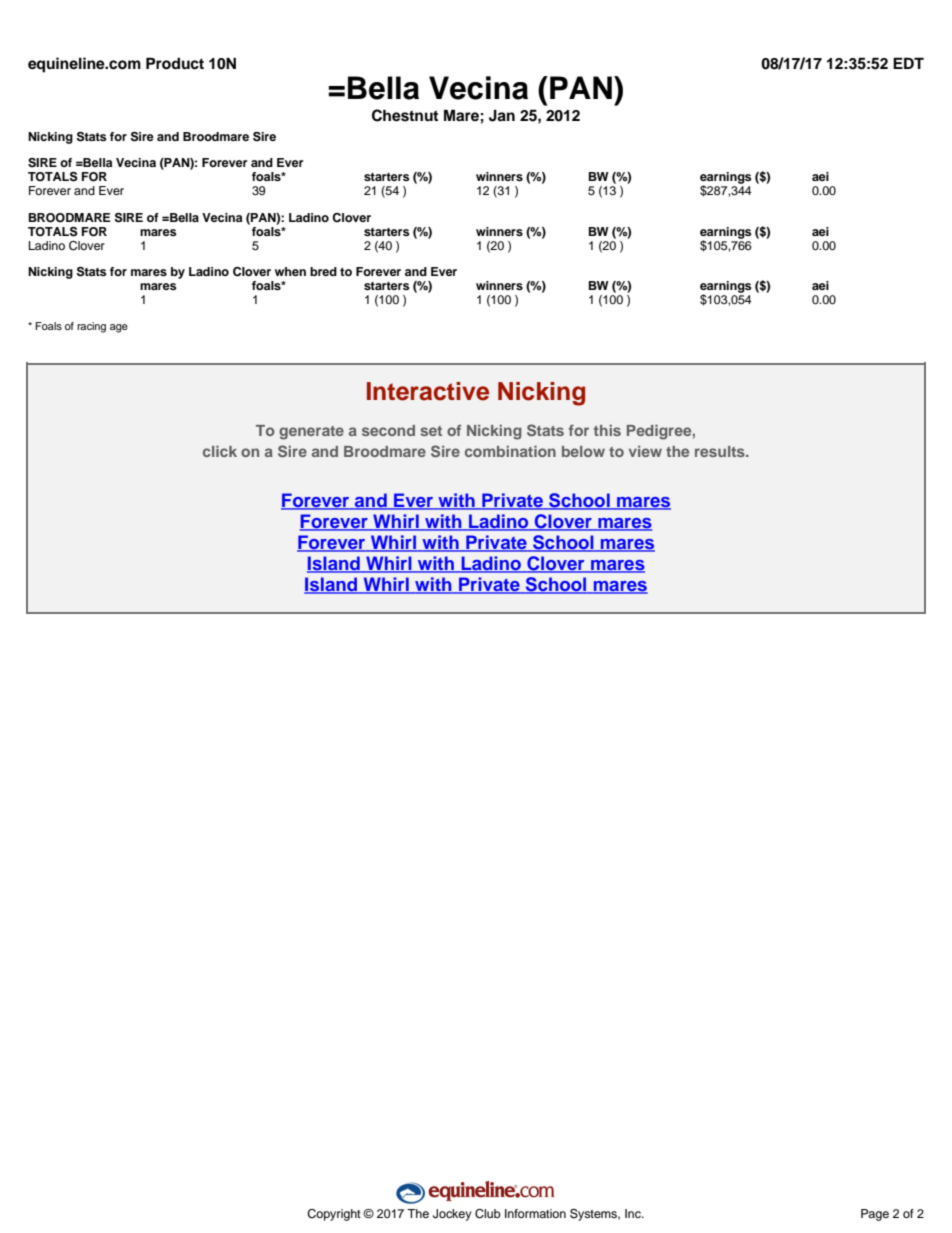 This page has width=952, height=1233. I want to click on EDT, so click(908, 63).
